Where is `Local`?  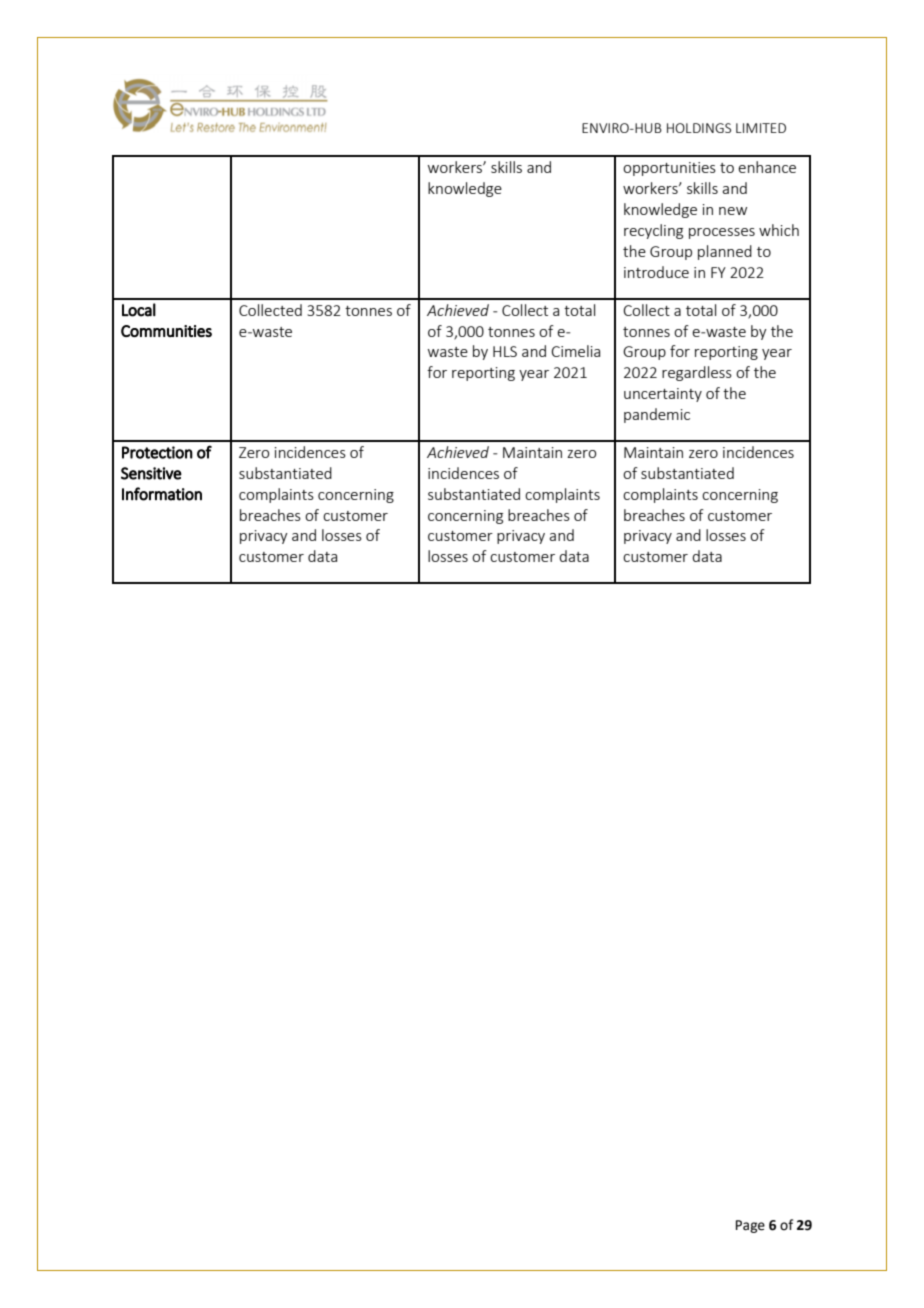 Local is located at coordinates (139, 310).
